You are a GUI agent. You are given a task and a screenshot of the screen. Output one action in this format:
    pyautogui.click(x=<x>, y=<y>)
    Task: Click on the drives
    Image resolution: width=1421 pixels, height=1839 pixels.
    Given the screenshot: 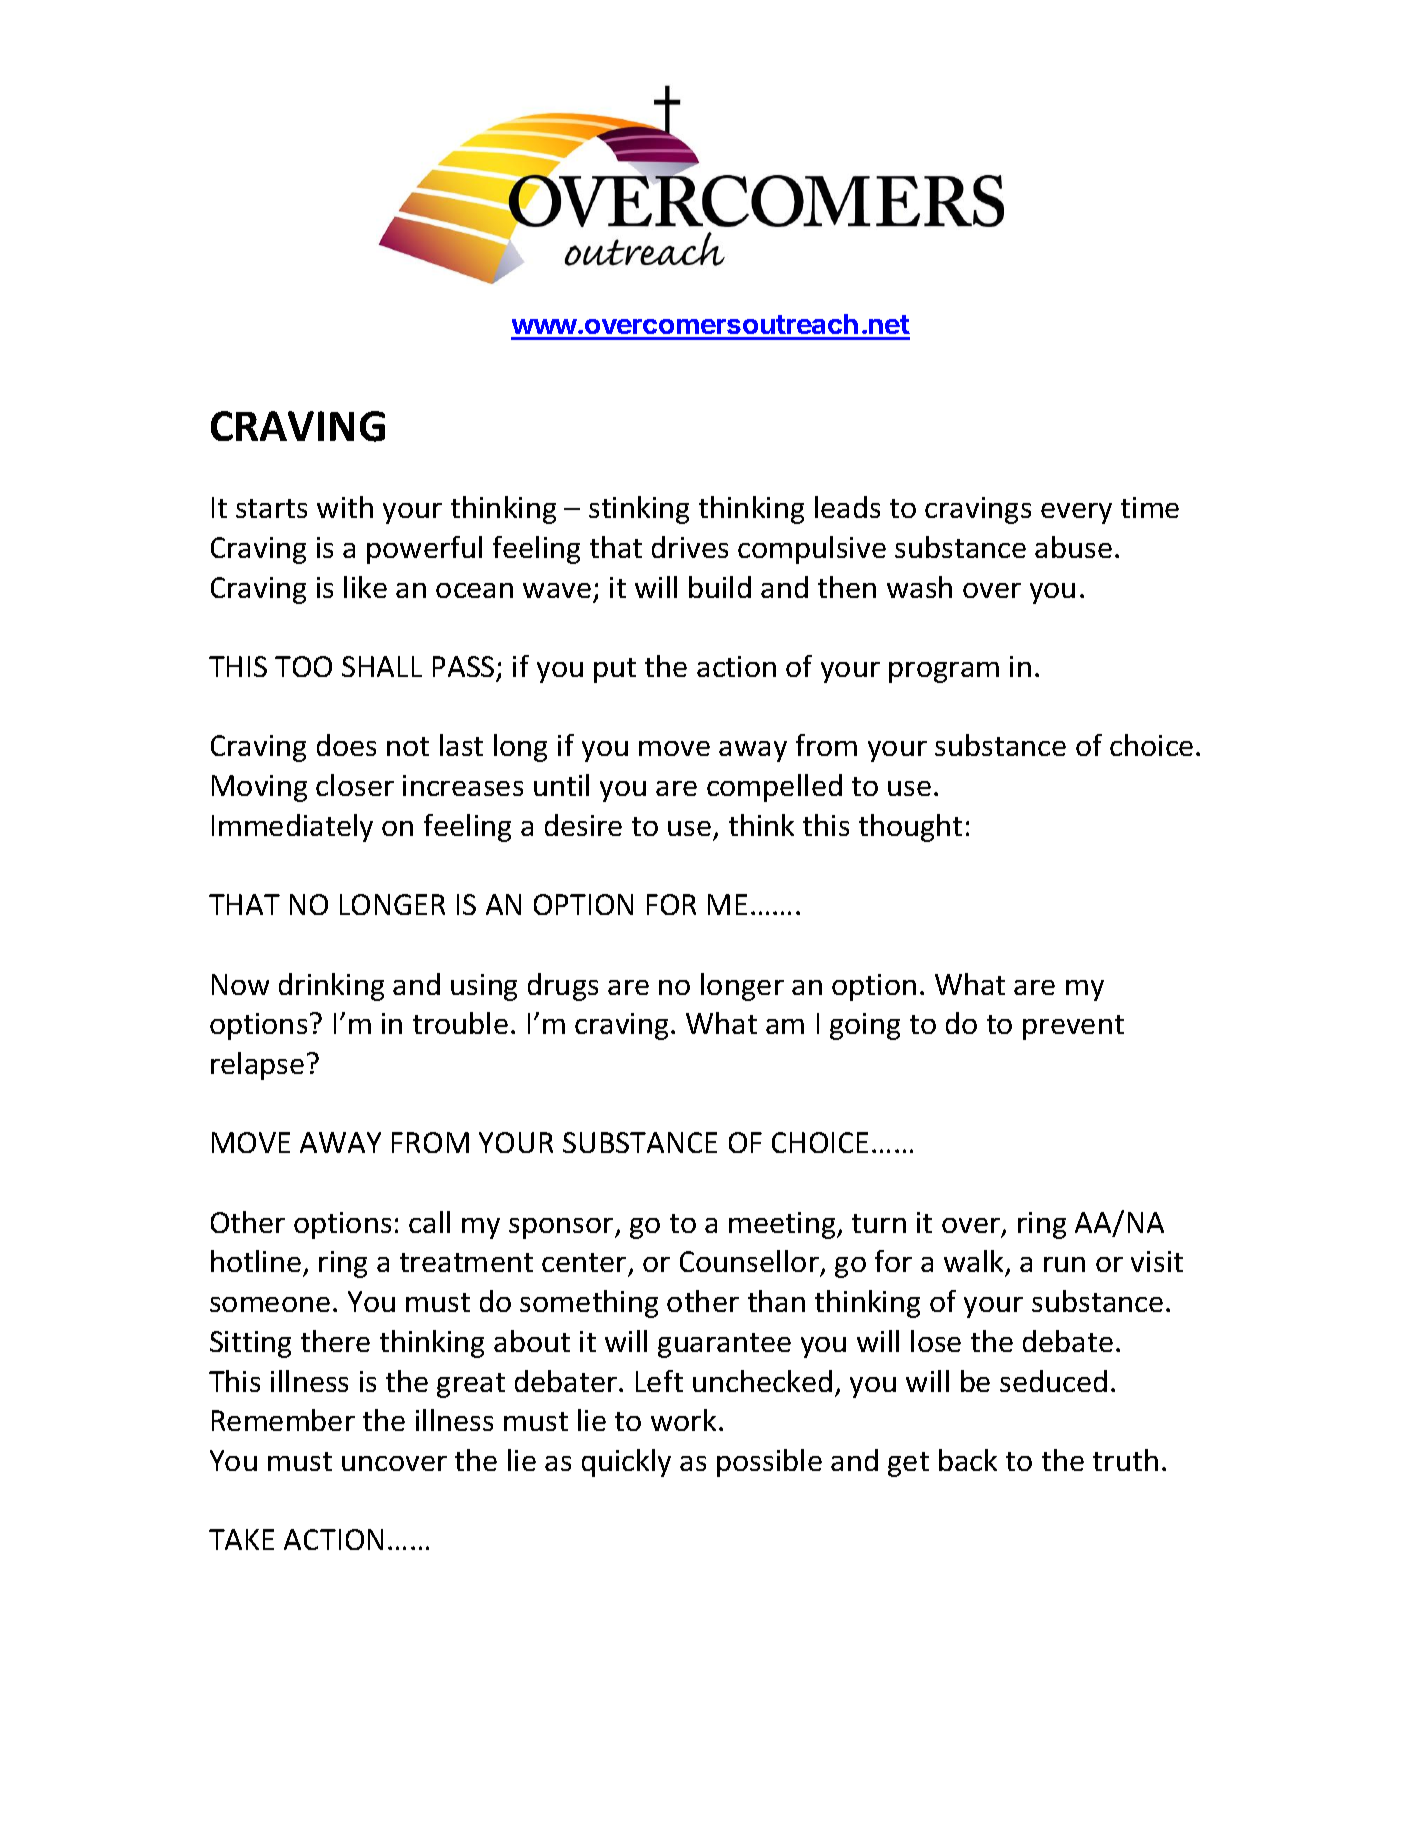 What is the action you would take?
    pyautogui.click(x=690, y=547)
